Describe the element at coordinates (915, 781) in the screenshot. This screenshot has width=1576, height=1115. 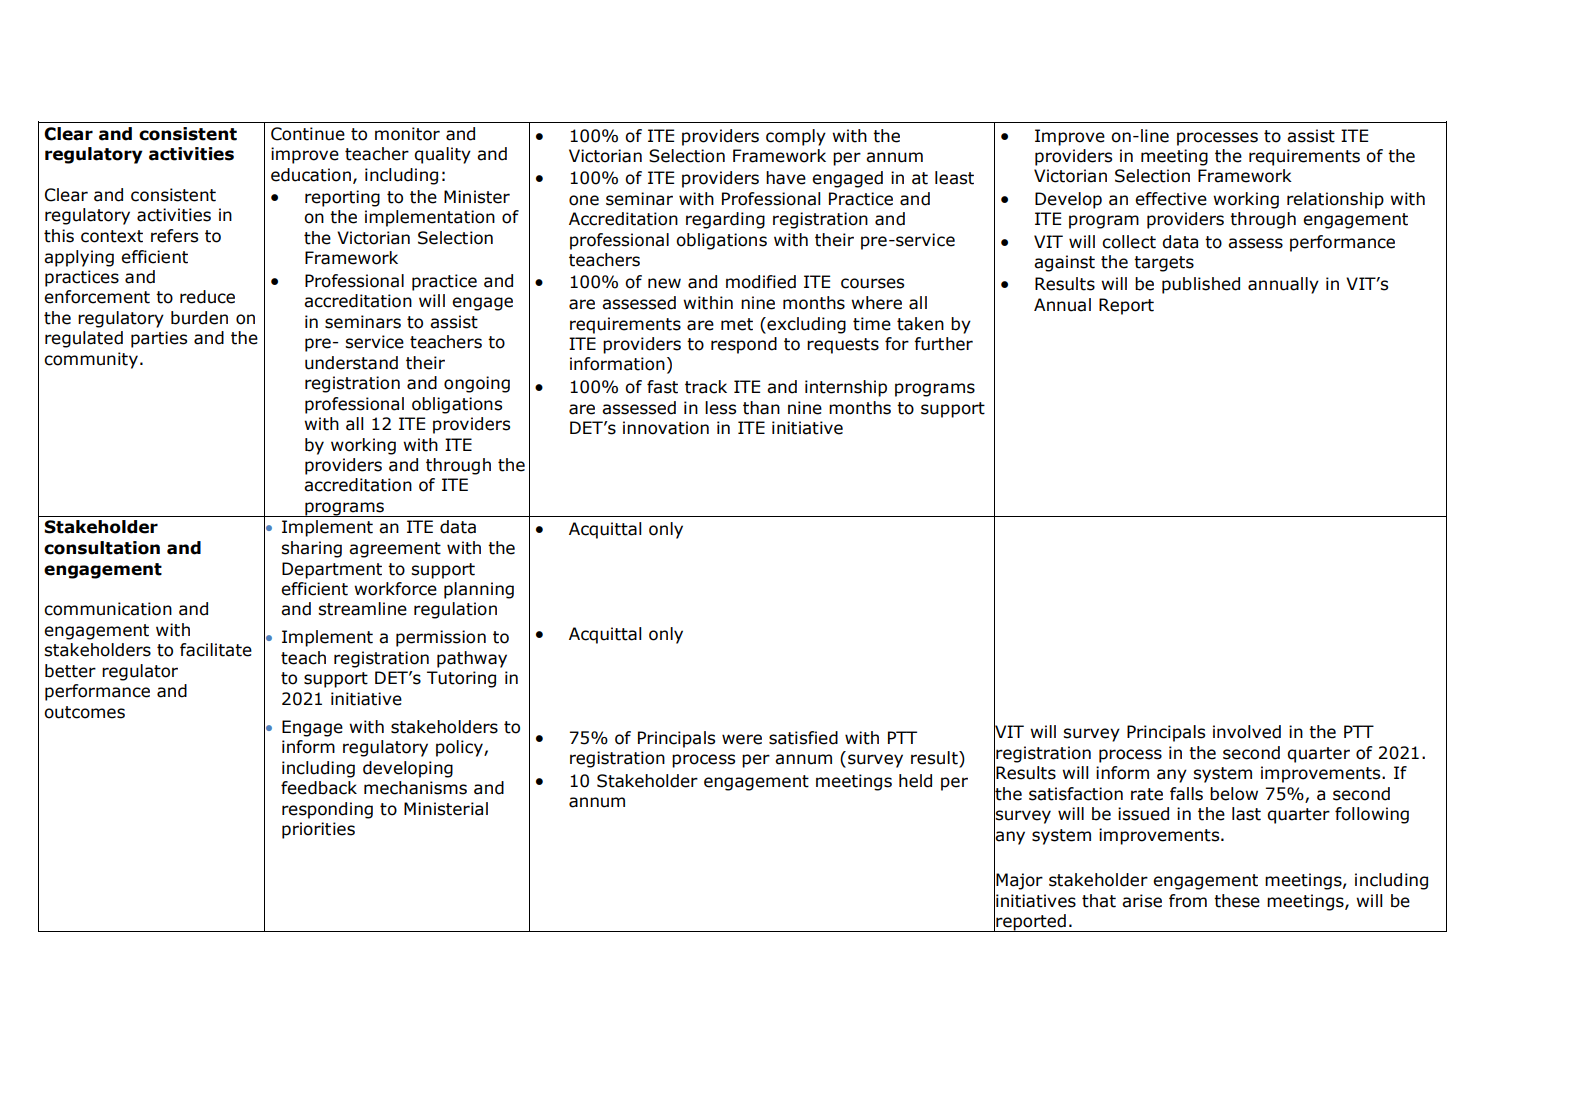
I see `held` at that location.
